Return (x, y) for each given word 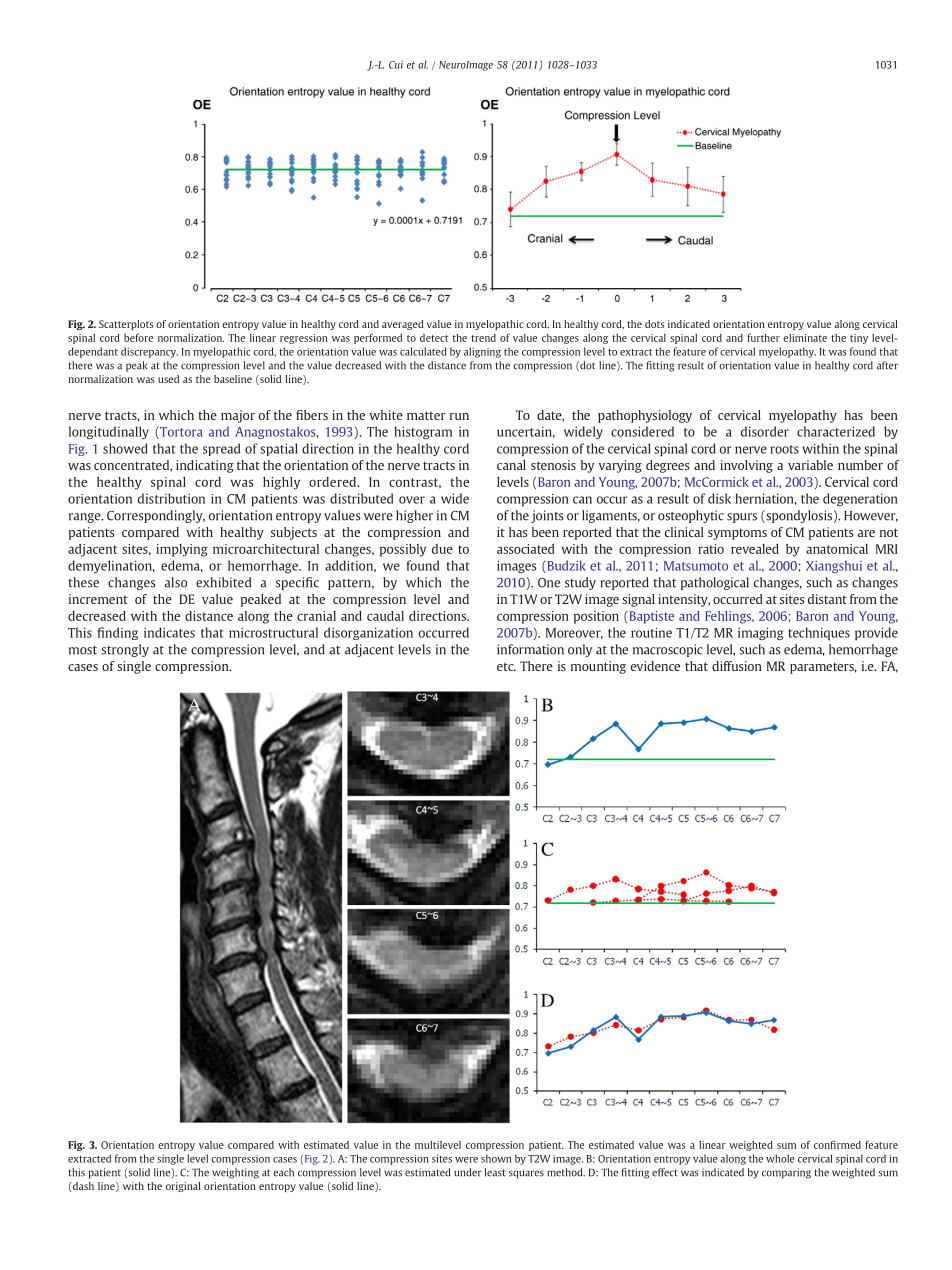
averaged (403, 325)
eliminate (805, 338)
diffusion (737, 666)
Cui (396, 64)
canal (511, 465)
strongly (125, 650)
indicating (205, 466)
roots (784, 449)
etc (506, 666)
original (183, 1187)
